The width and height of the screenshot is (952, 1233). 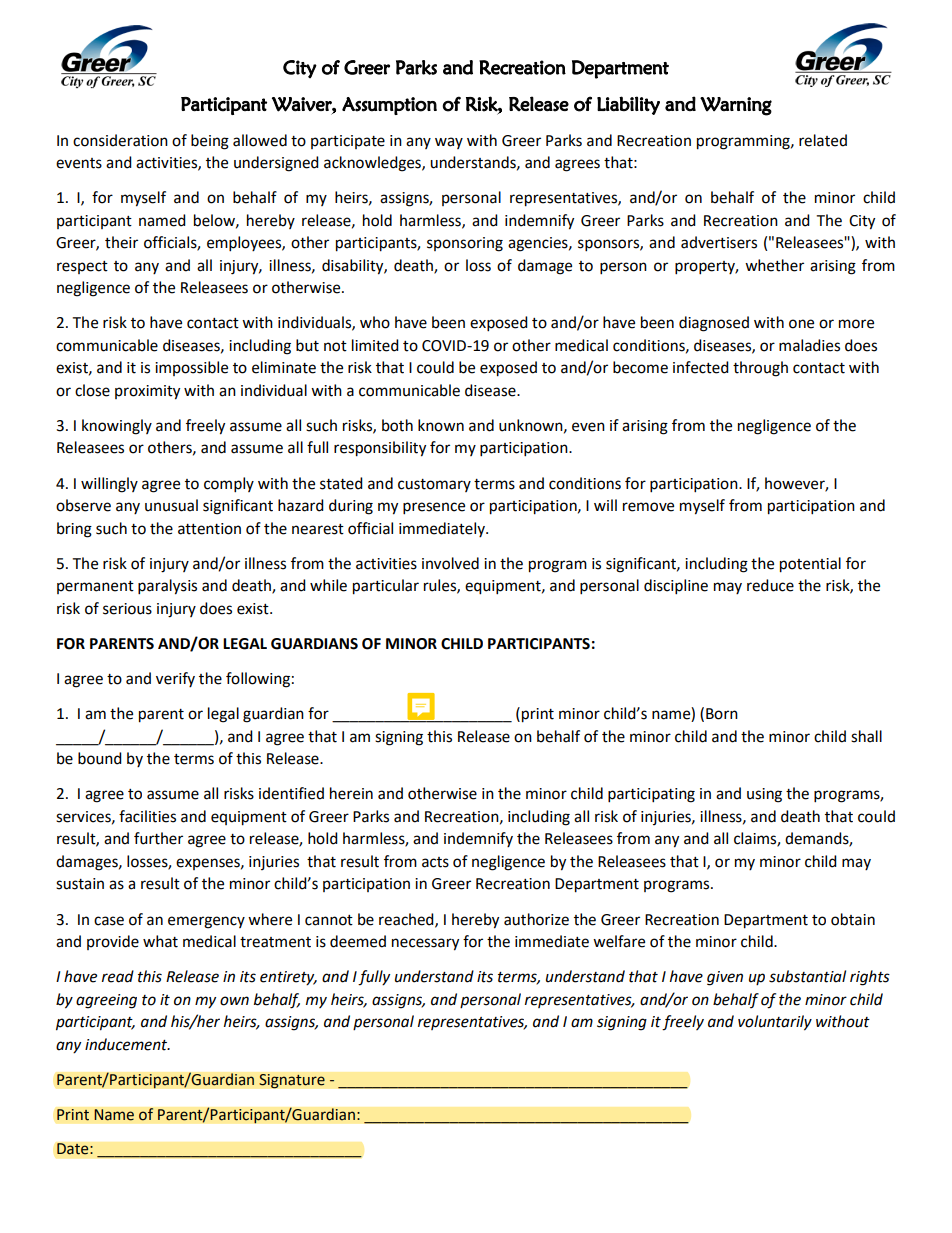 I want to click on voluntarily, so click(x=775, y=1023).
